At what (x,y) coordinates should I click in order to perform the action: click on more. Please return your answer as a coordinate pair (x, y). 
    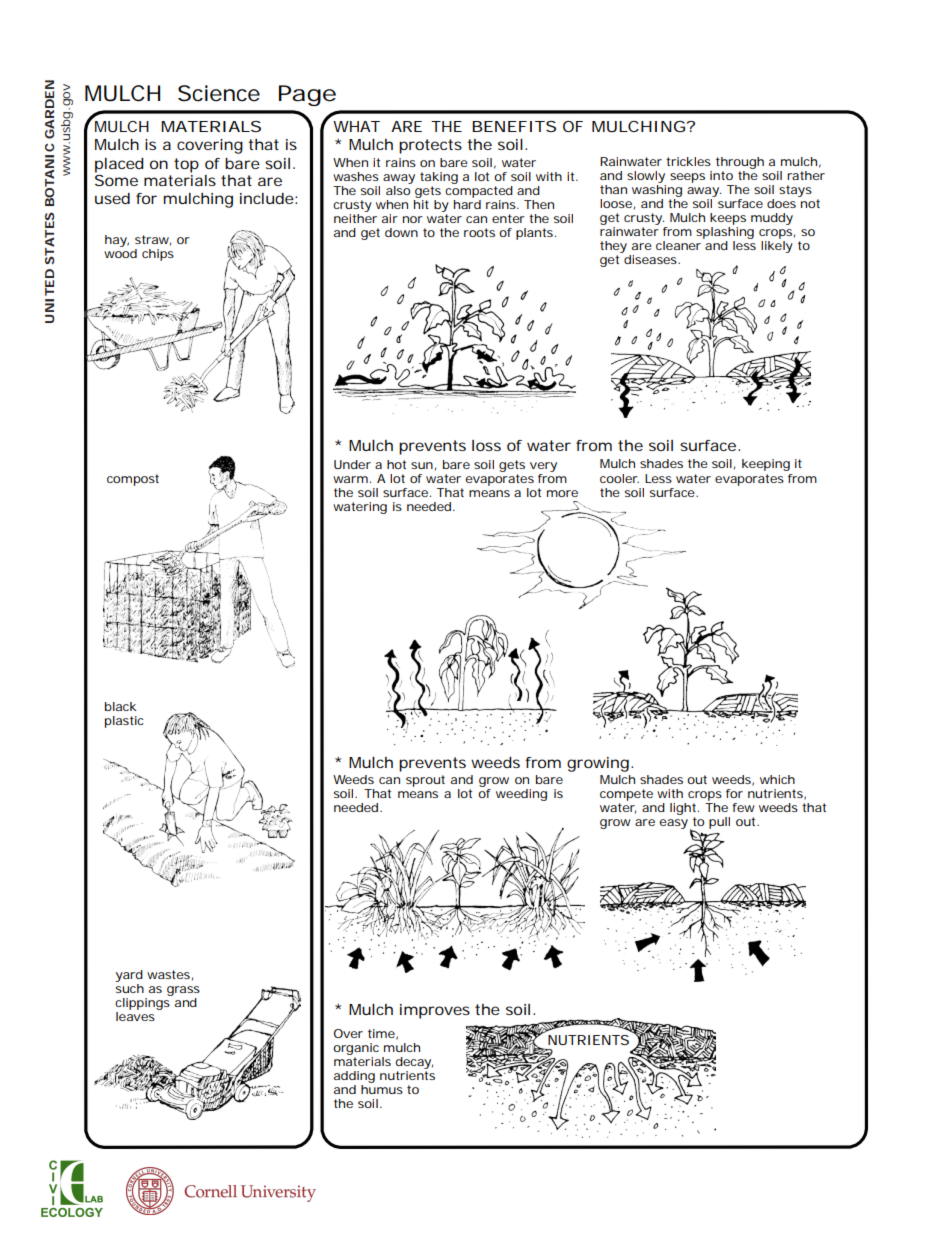
    Looking at the image, I should click on (562, 493).
